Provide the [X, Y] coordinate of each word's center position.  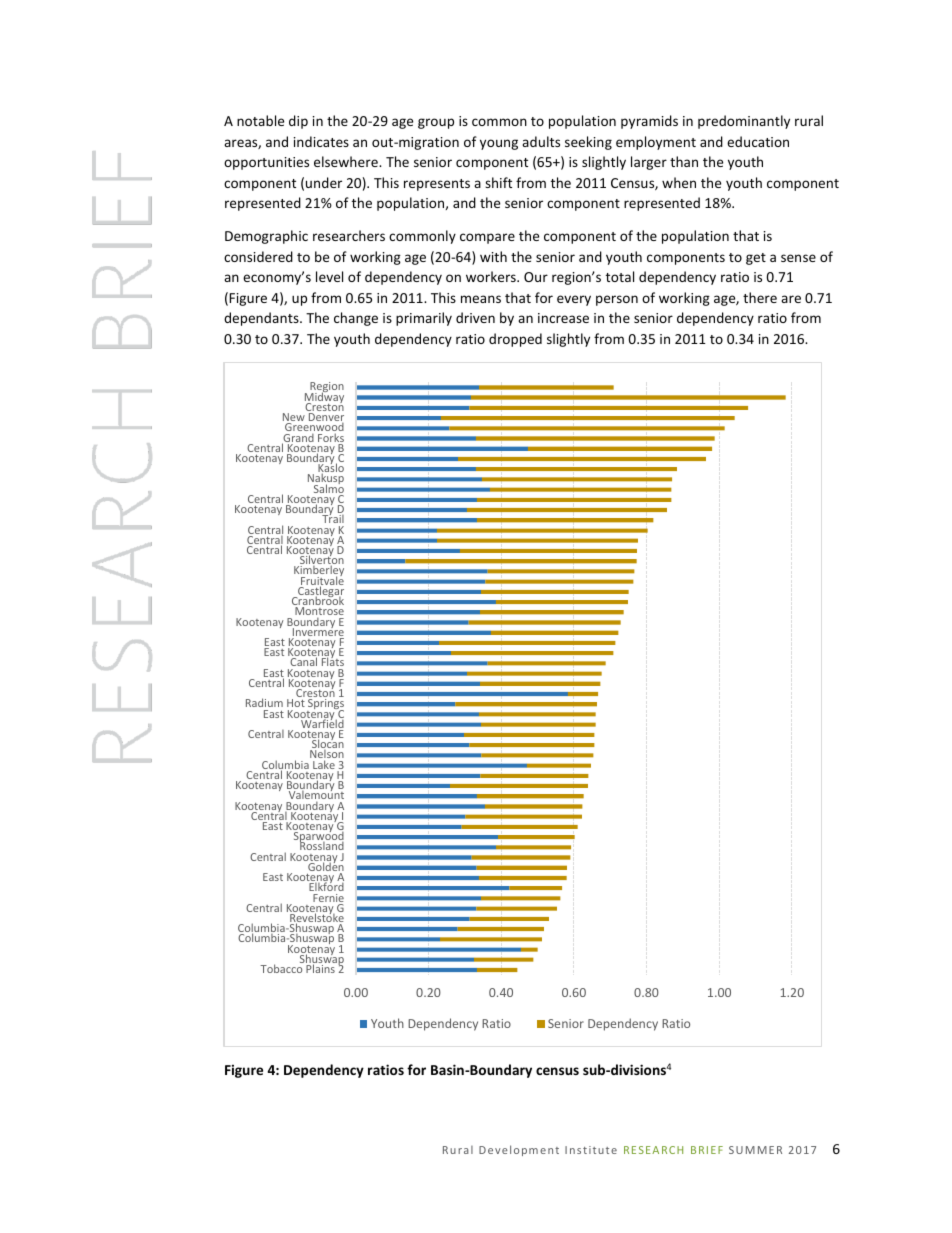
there [760, 297]
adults [541, 141]
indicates [321, 141]
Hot [296, 703]
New [294, 418]
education [758, 141]
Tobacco [281, 968]
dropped [515, 340]
